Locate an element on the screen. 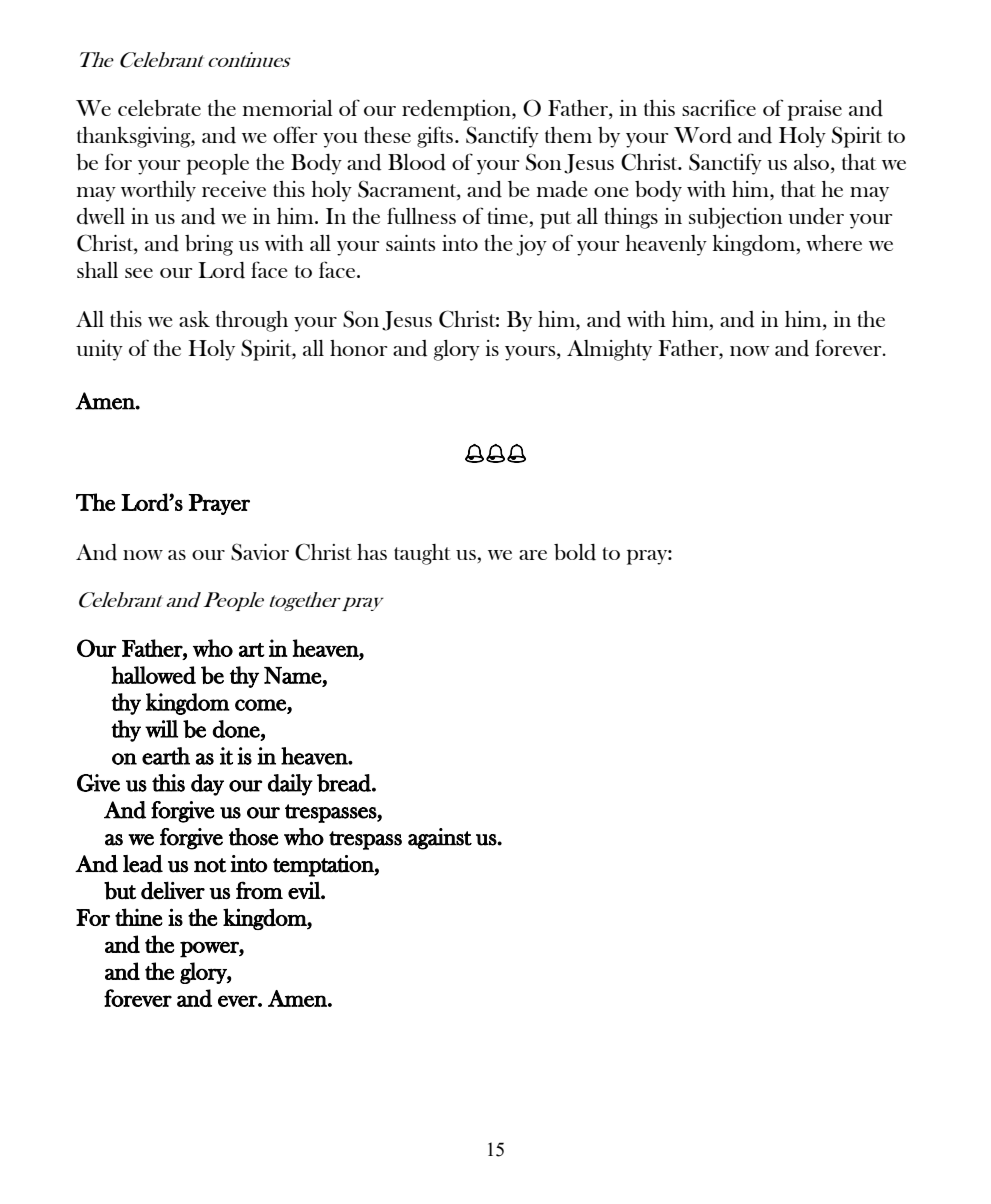 The width and height of the screenshot is (991, 1204). taught is located at coordinates (422, 554).
